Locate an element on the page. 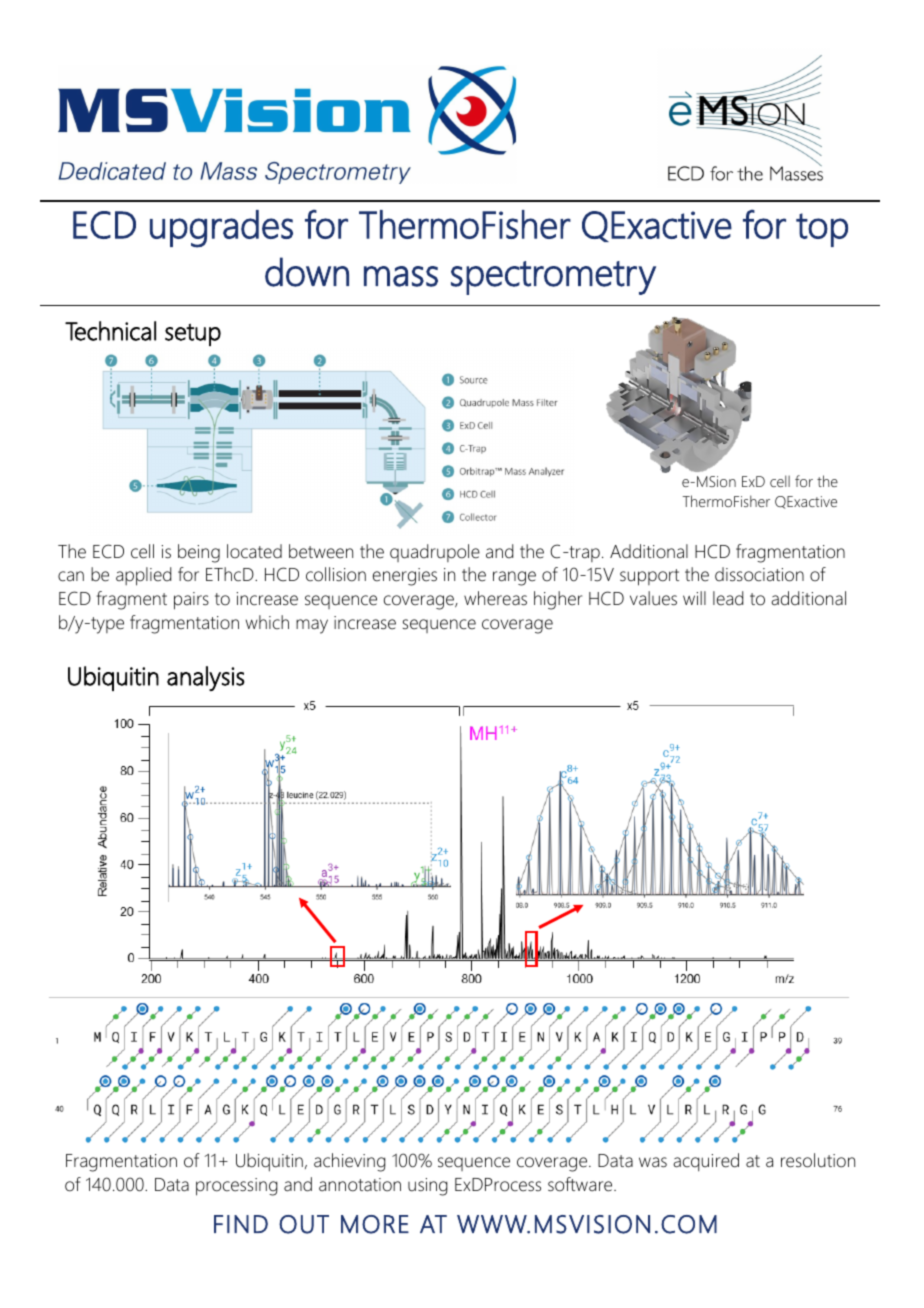 The width and height of the page is (924, 1308). Academia is located at coordinates (708, 1147).
